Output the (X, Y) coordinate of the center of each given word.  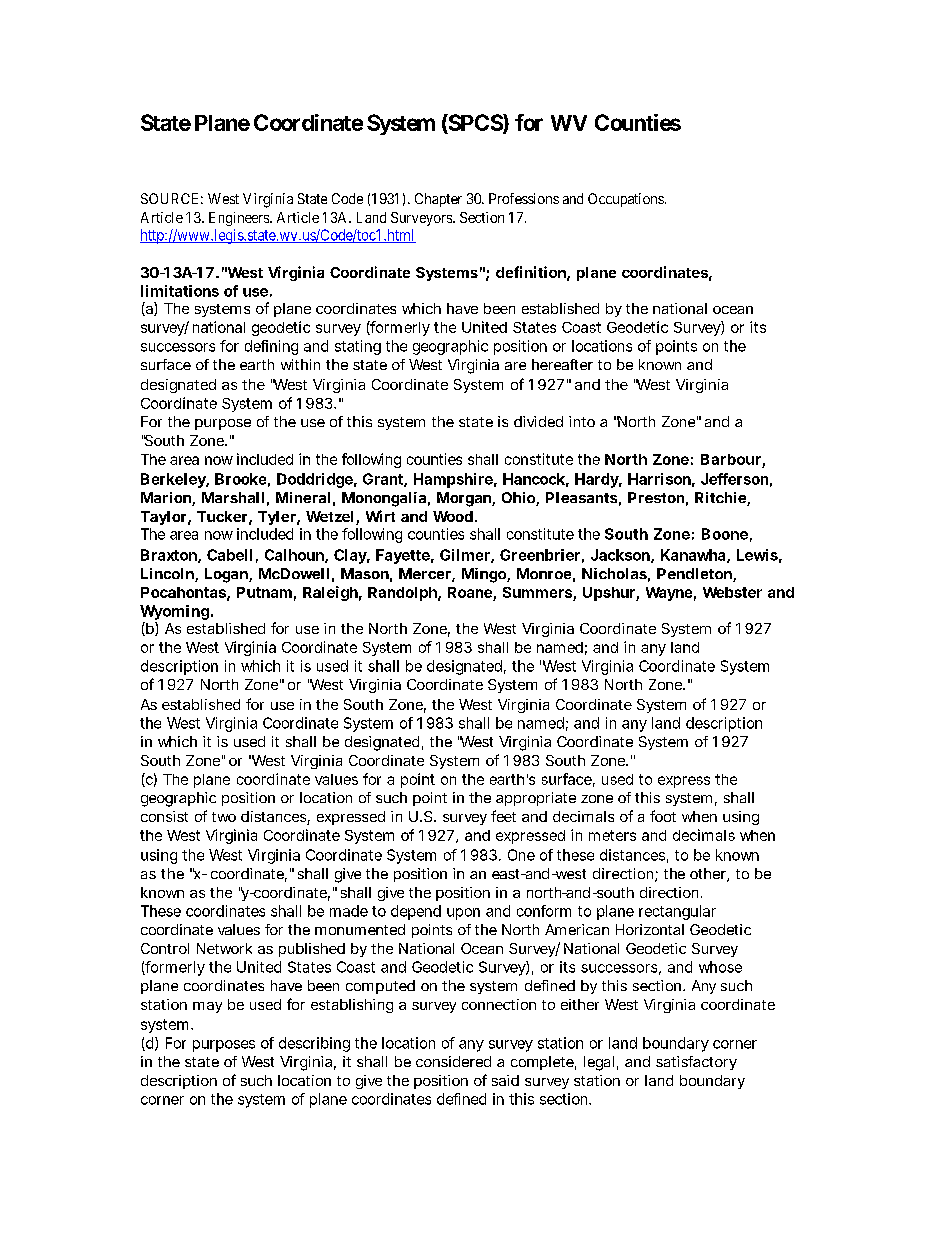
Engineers (240, 219)
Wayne (671, 594)
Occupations (626, 200)
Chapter (438, 200)
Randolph (404, 594)
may (207, 1007)
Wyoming (176, 614)
